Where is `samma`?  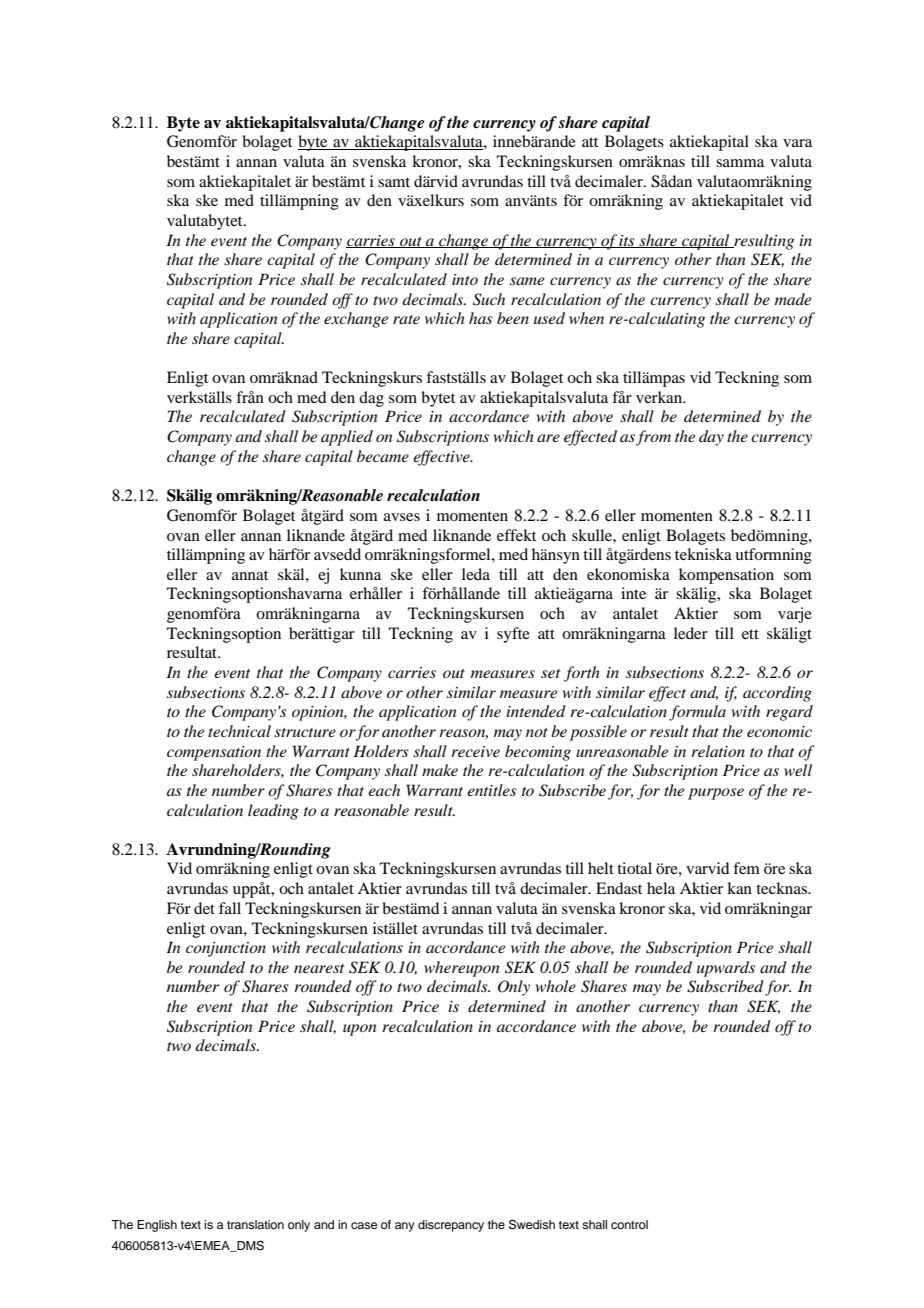 samma is located at coordinates (740, 163).
